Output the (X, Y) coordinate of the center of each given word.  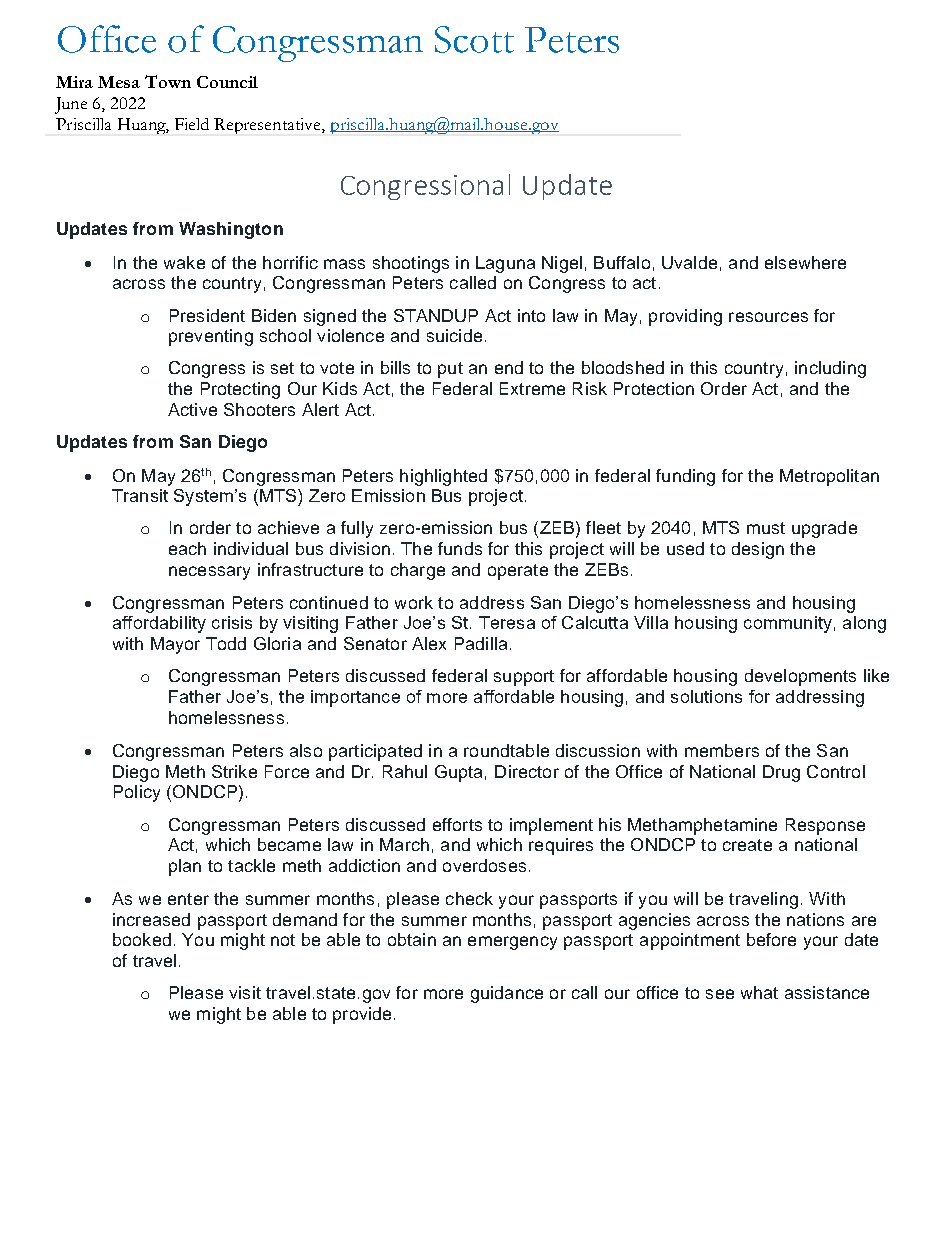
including (830, 369)
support (524, 678)
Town (168, 81)
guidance (507, 994)
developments (800, 677)
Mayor (175, 645)
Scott (474, 39)
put (450, 370)
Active (192, 409)
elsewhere (805, 262)
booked (142, 939)
